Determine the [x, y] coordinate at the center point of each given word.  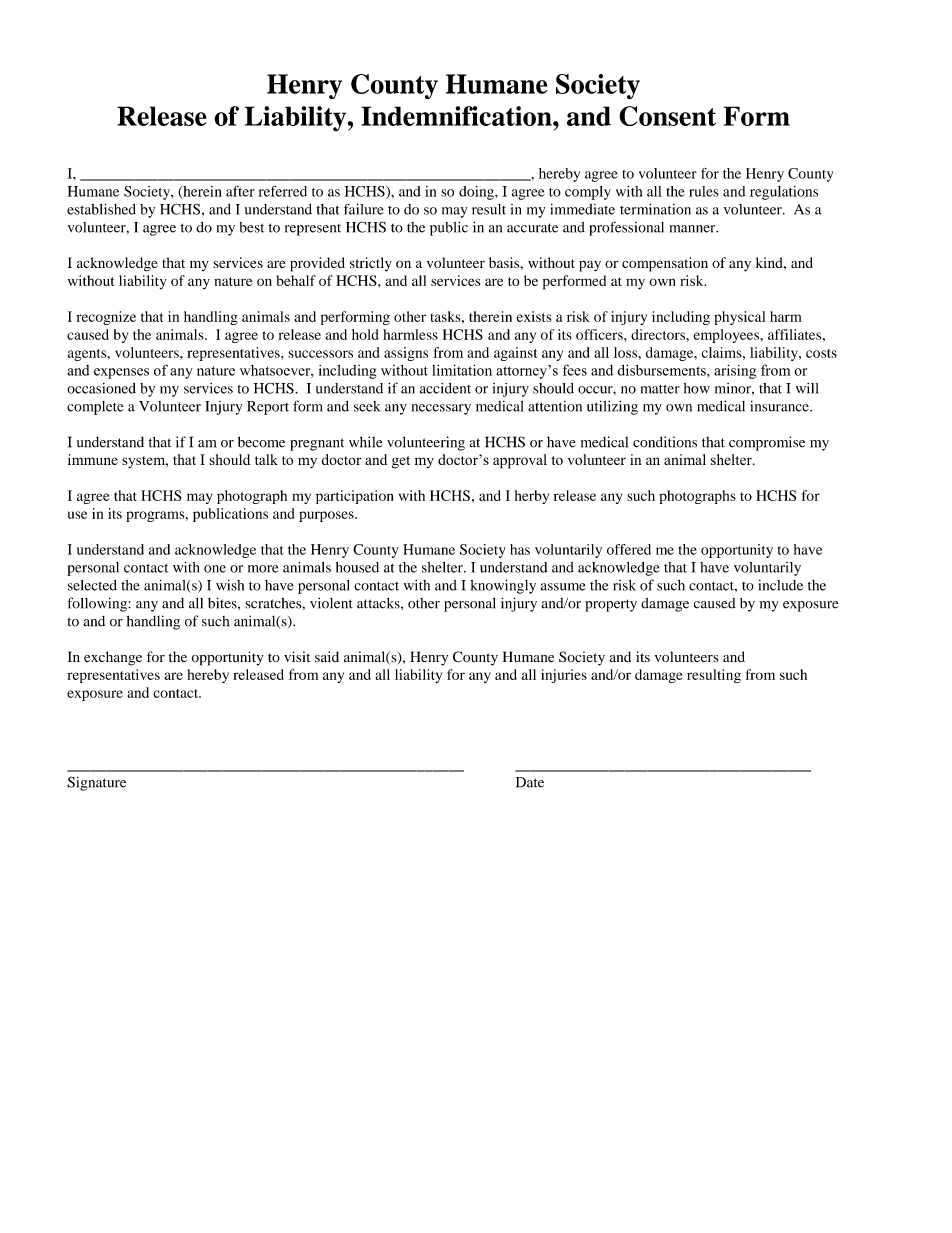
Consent [667, 116]
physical [739, 318]
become [261, 442]
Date [530, 782]
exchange [113, 658]
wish [230, 585]
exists [533, 316]
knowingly [503, 586]
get [401, 462]
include [780, 585]
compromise [767, 443]
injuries [564, 676]
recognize [106, 318]
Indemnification [457, 116]
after [240, 191]
